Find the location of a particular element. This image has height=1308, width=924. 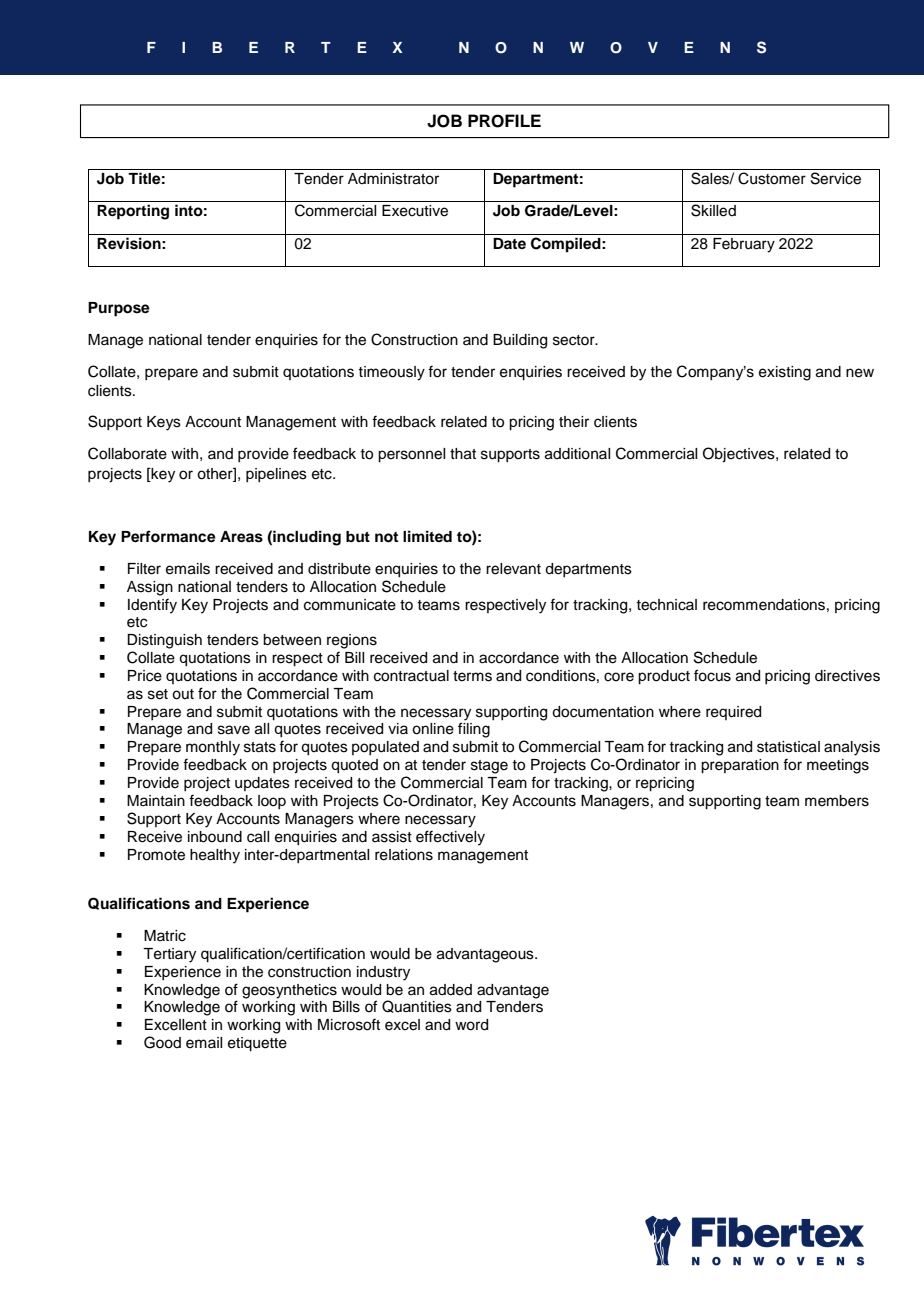

relevant is located at coordinates (513, 569).
